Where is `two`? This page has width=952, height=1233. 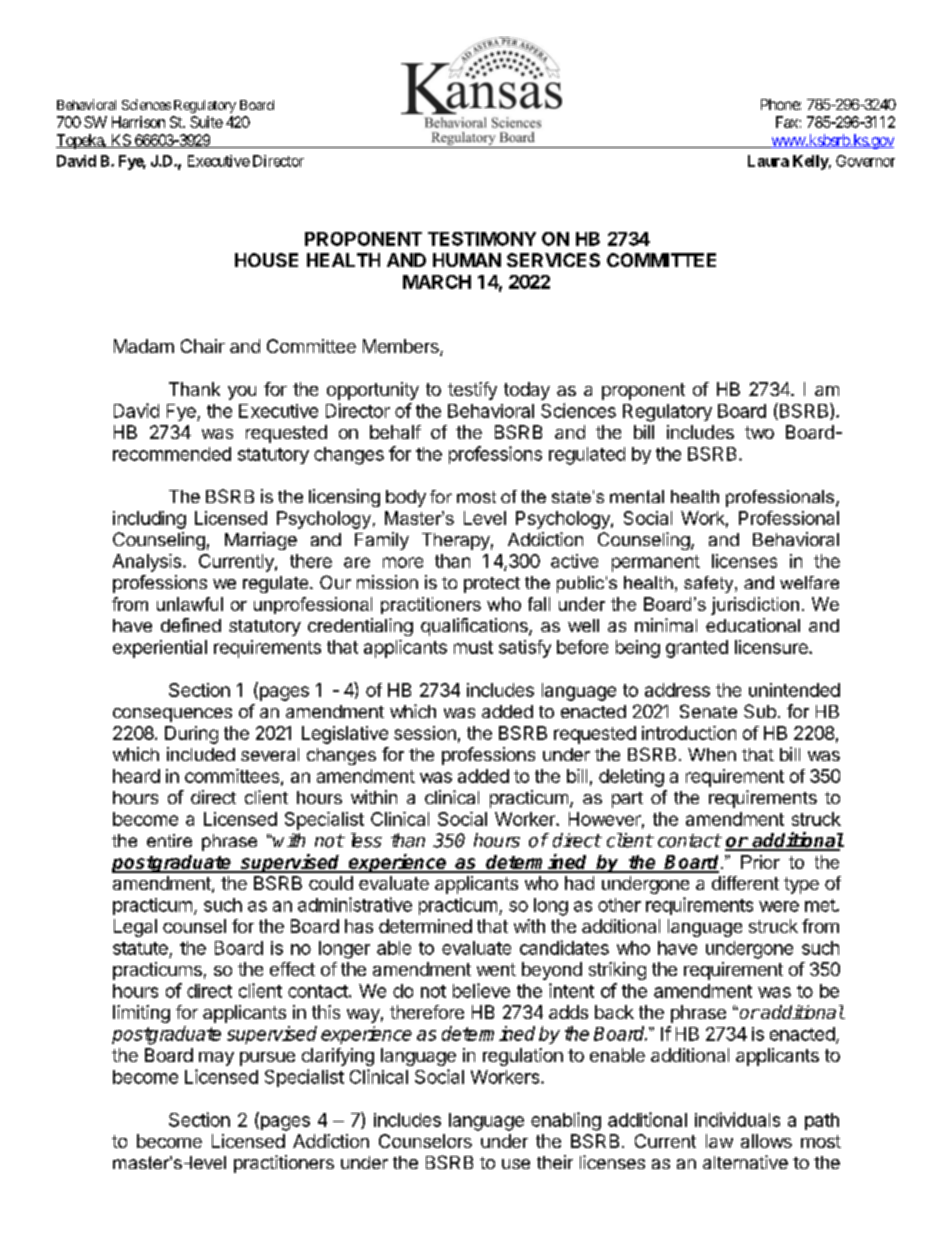 two is located at coordinates (759, 432).
